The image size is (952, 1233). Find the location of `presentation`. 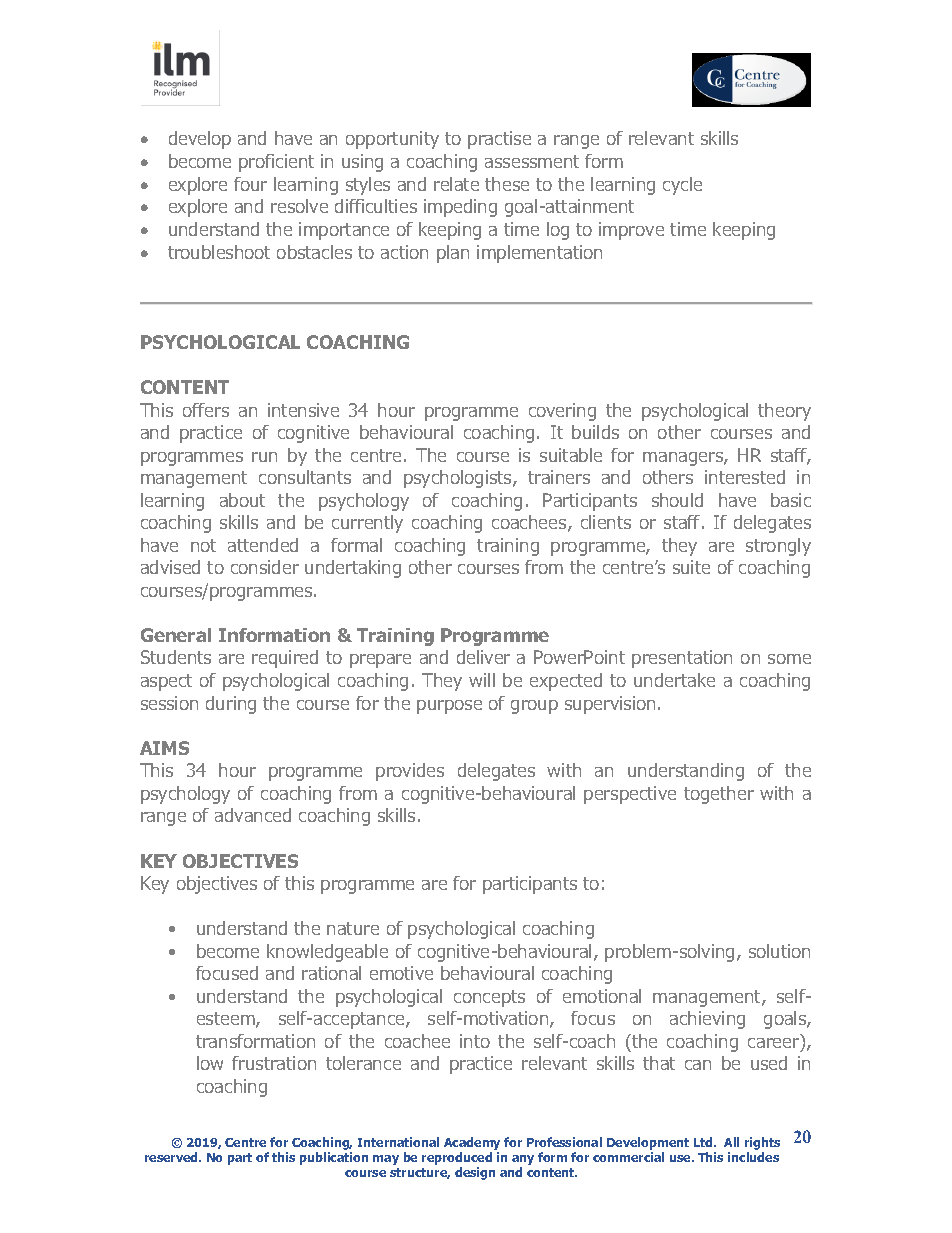

presentation is located at coordinates (682, 659).
